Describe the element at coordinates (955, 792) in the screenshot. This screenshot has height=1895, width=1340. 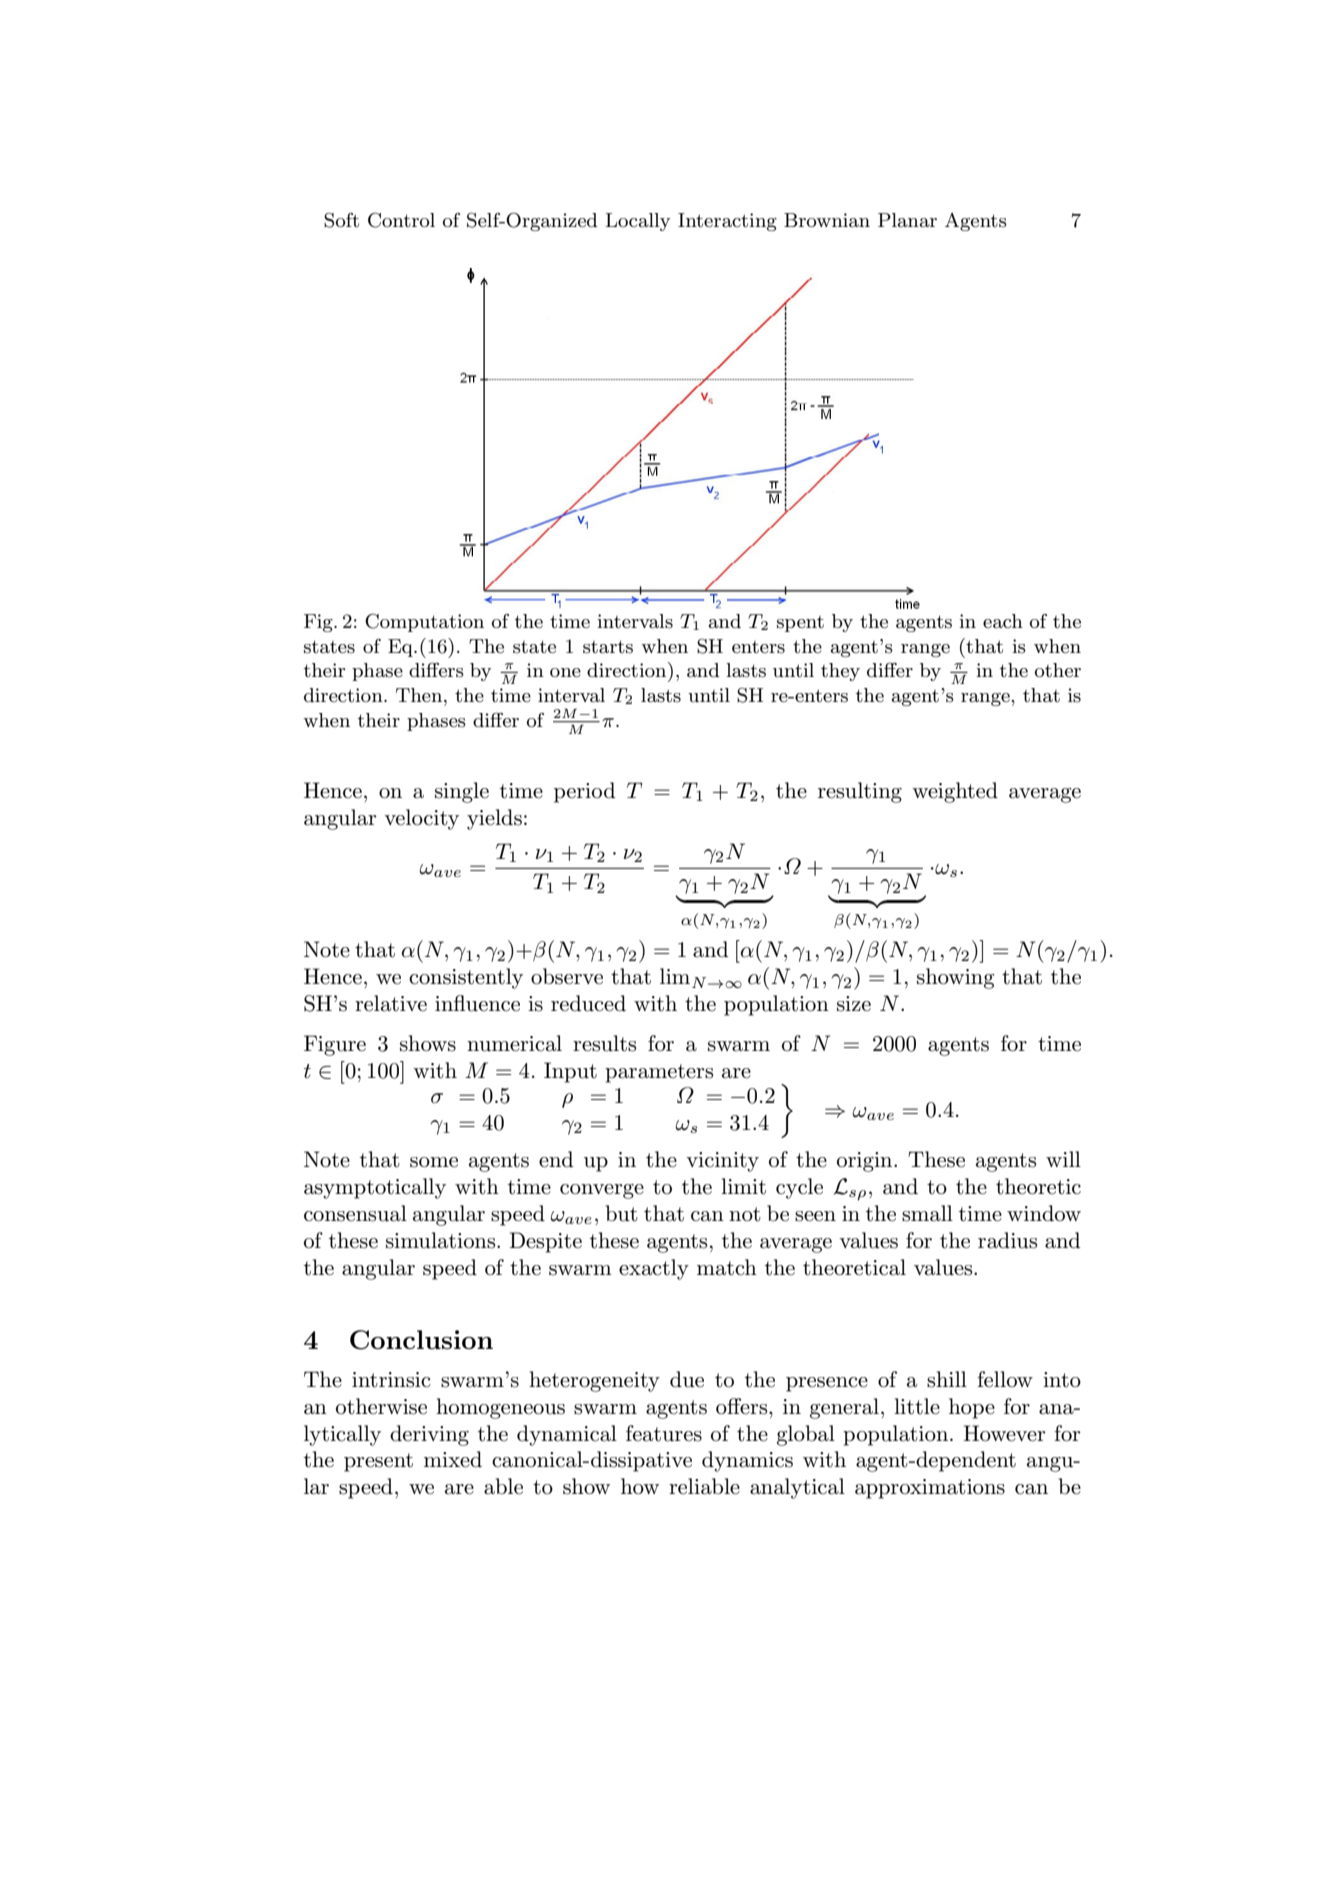
I see `weighted` at that location.
